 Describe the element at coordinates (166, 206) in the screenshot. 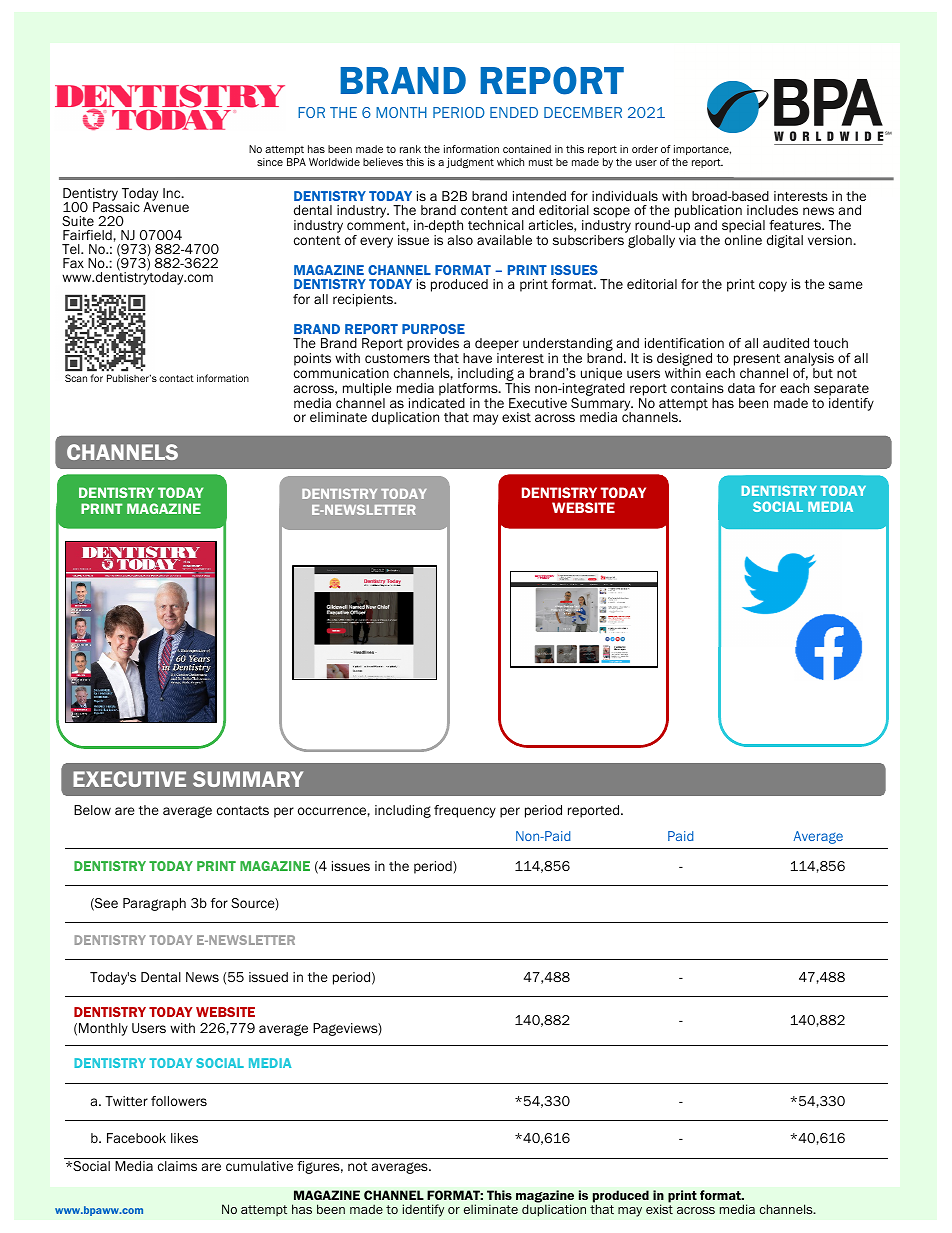

I see `Avenue` at that location.
